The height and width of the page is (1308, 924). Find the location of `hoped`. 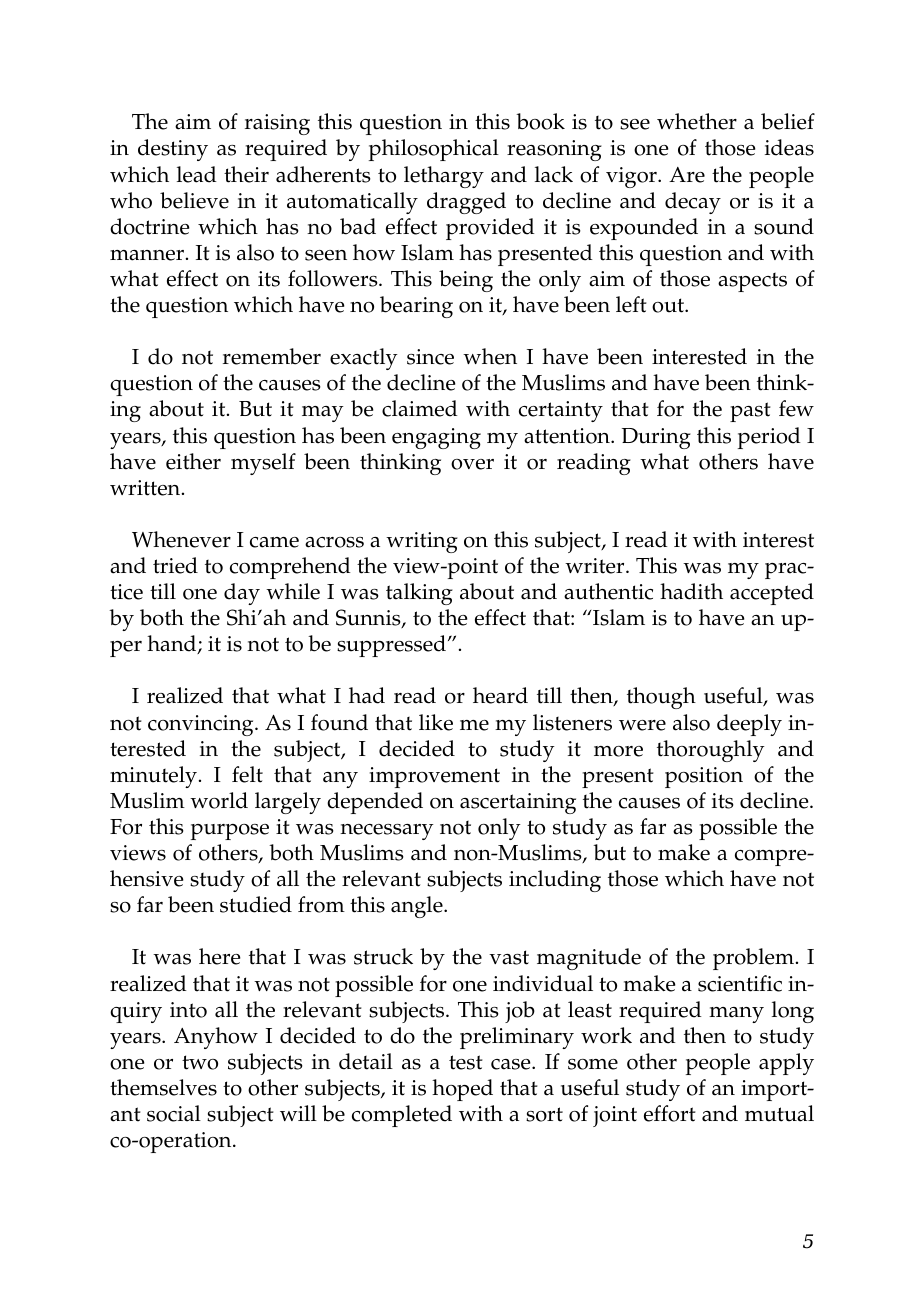

hoped is located at coordinates (462, 1090).
